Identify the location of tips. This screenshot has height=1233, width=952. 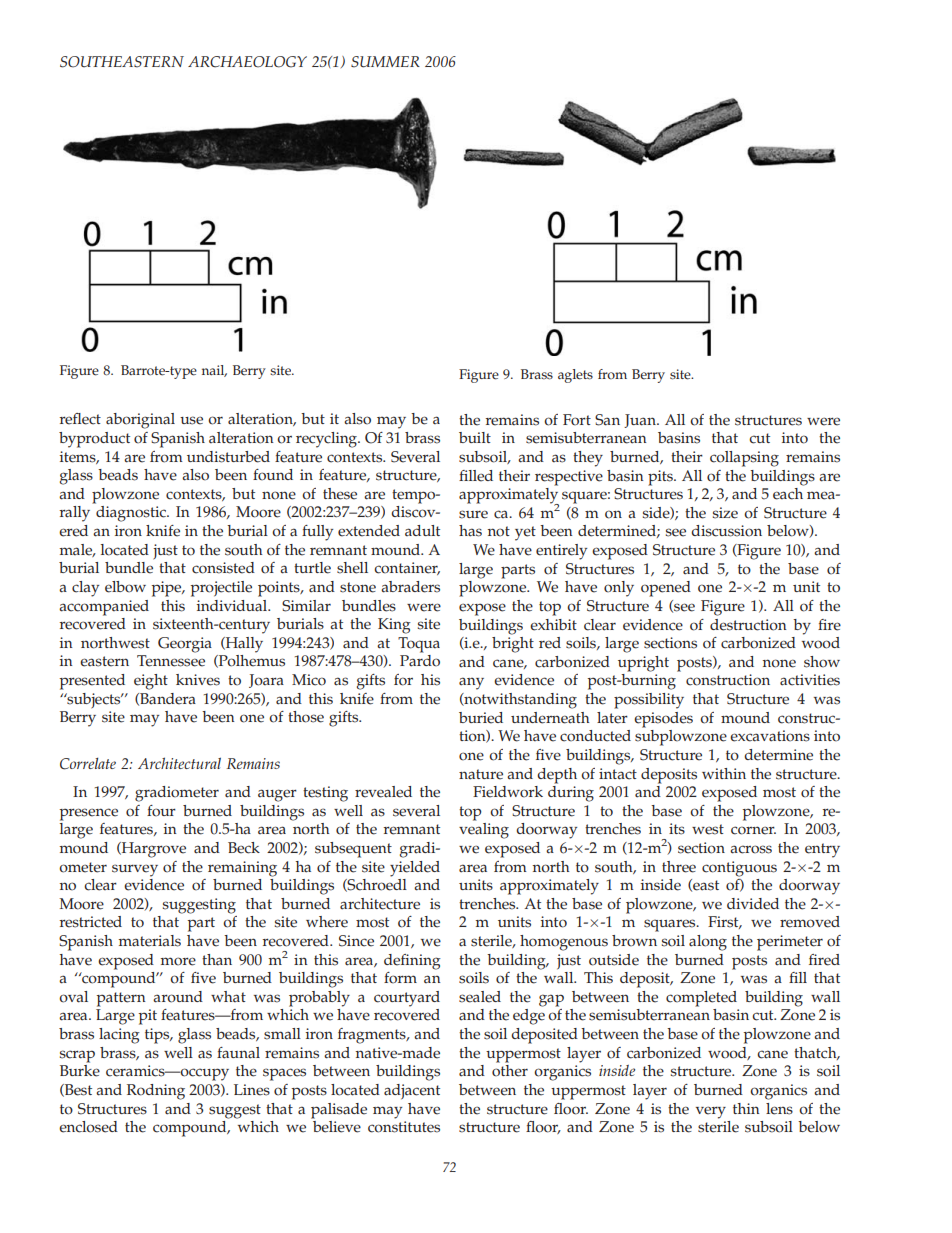
(158, 1036).
